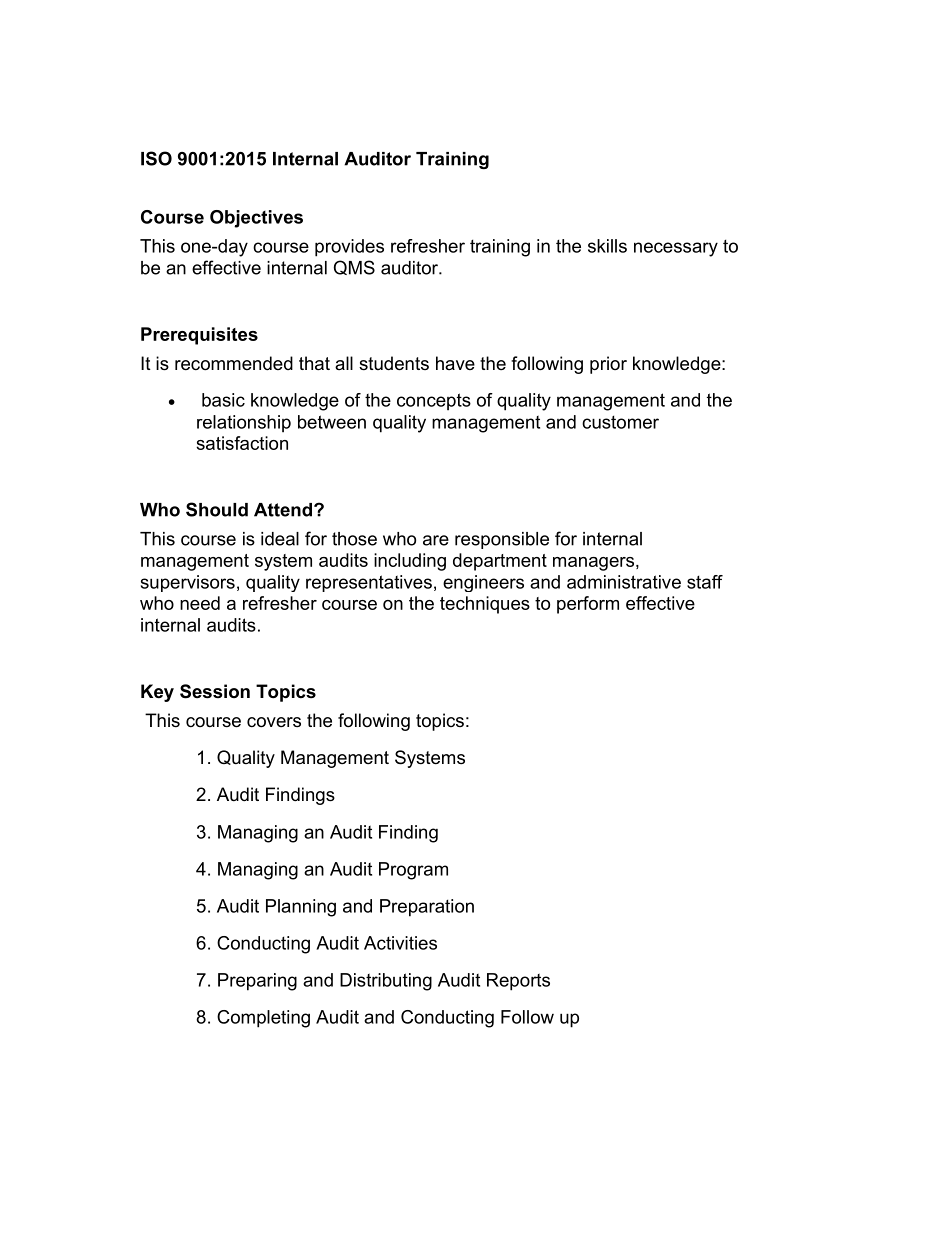 The width and height of the screenshot is (952, 1233). What do you see at coordinates (349, 248) in the screenshot?
I see `provides` at bounding box center [349, 248].
